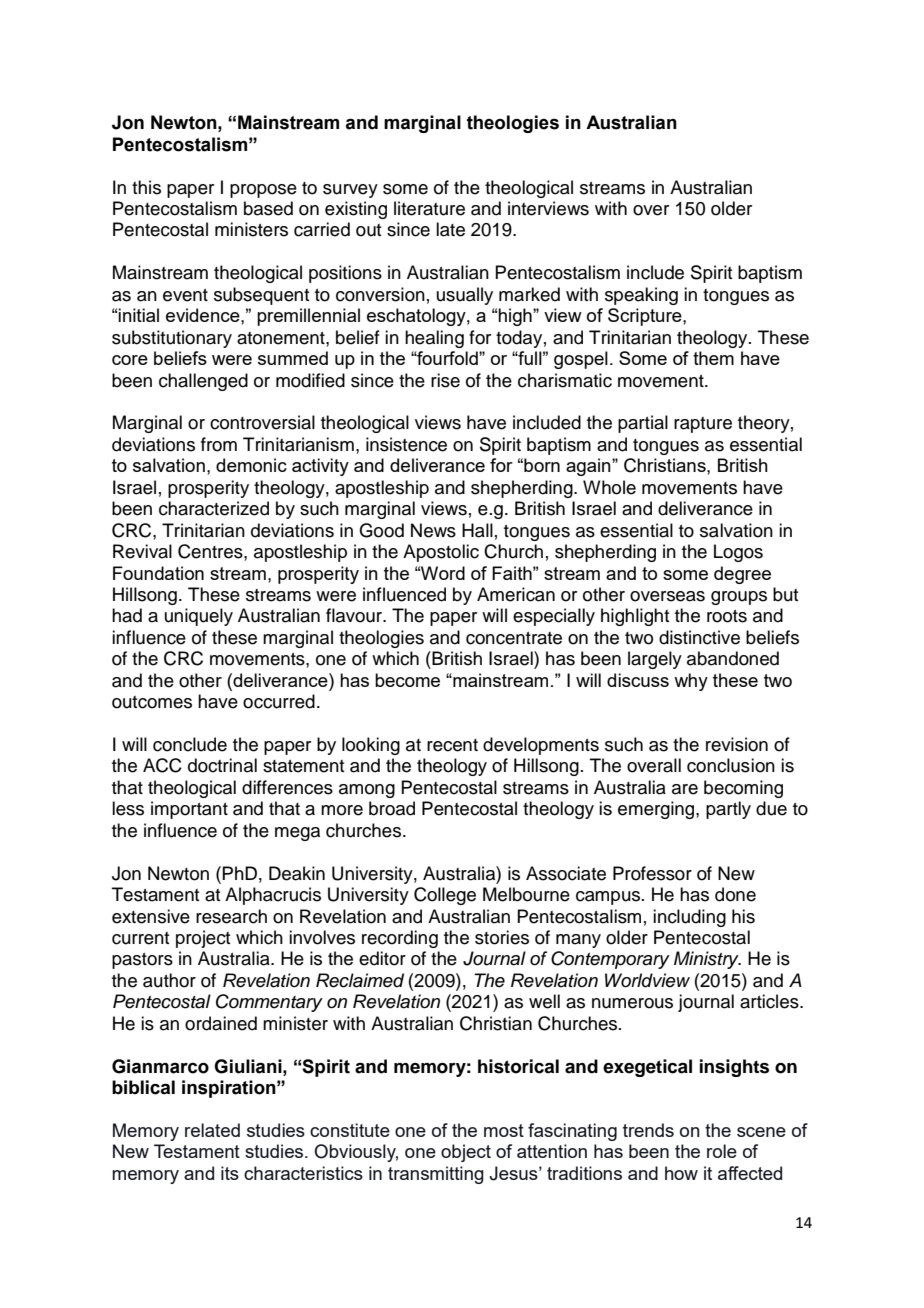 The image size is (924, 1308). I want to click on speaking, so click(641, 296).
